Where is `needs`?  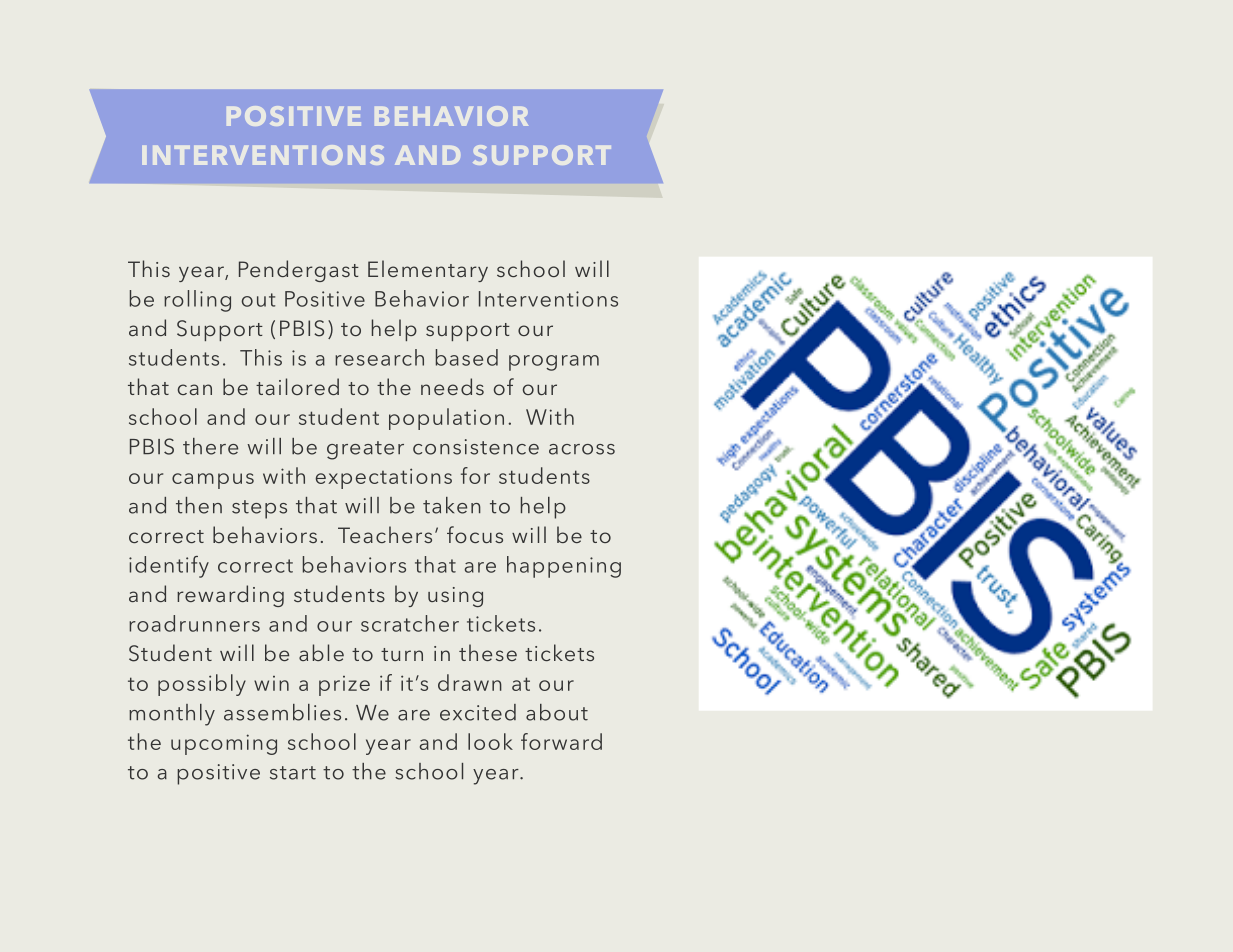 needs is located at coordinates (452, 386).
